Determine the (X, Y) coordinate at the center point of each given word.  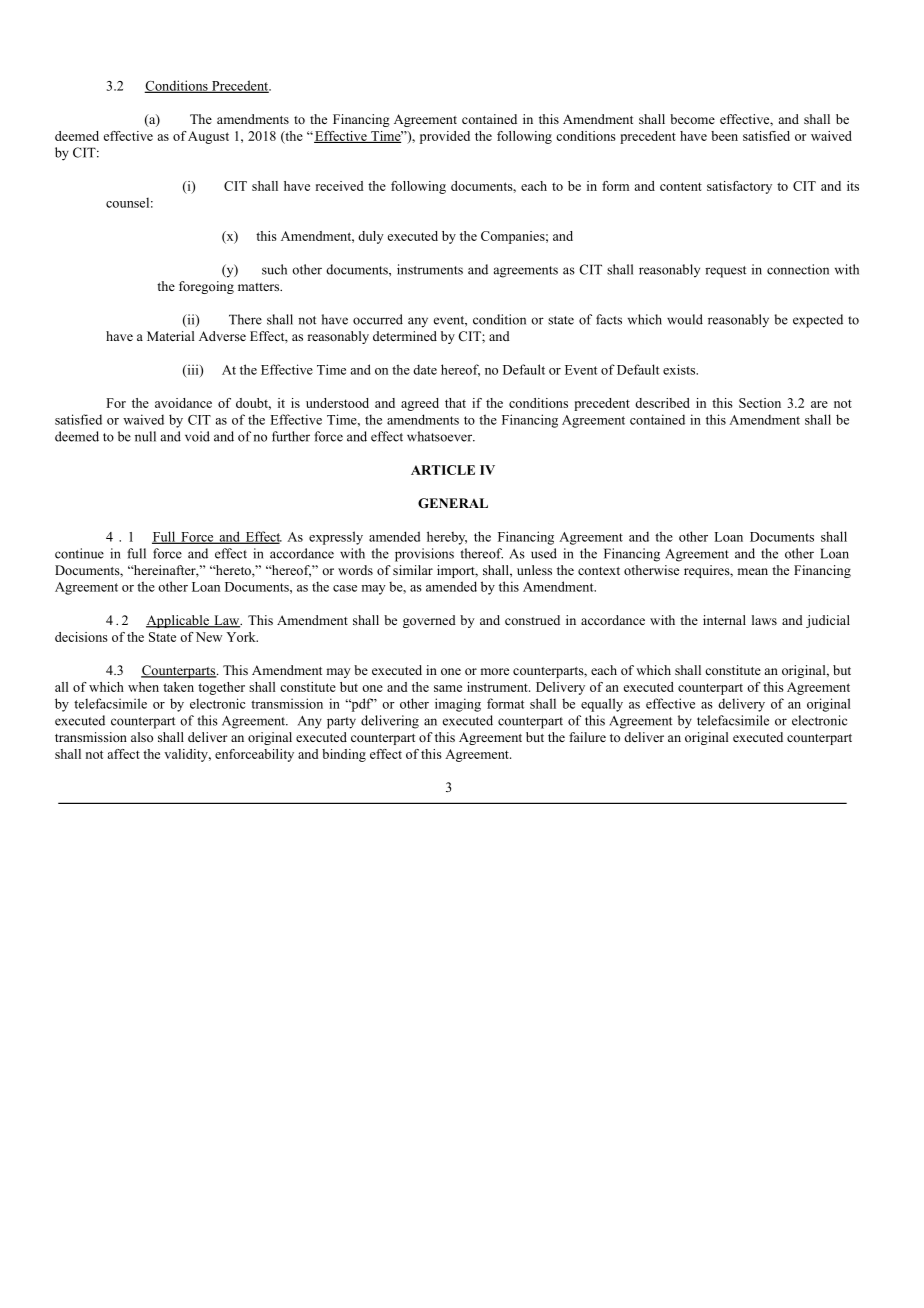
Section (760, 403)
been (724, 136)
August (208, 137)
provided (445, 137)
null (145, 436)
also (142, 737)
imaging (458, 705)
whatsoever (440, 436)
